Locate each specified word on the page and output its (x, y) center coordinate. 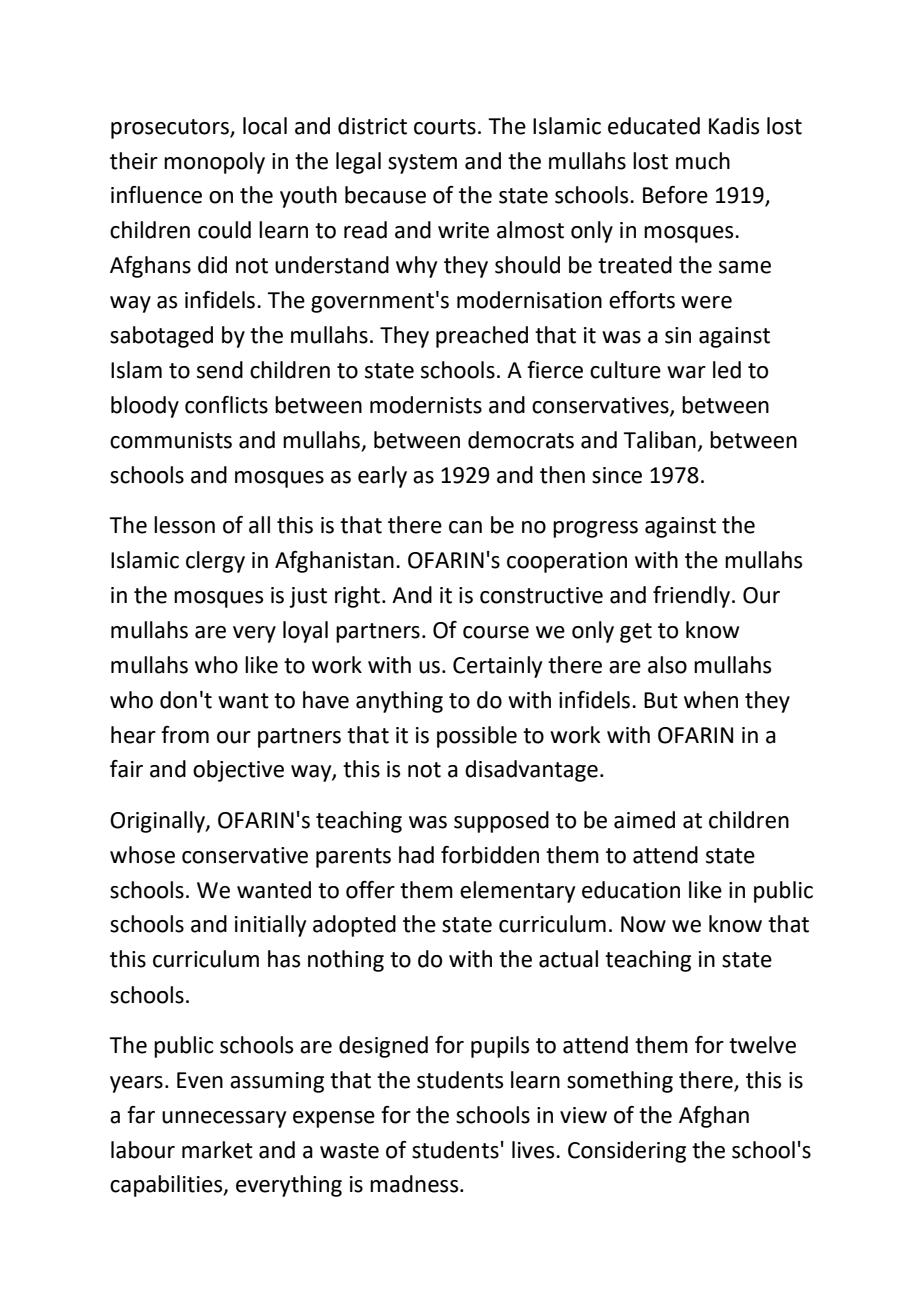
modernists (426, 405)
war (686, 372)
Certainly (497, 667)
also (667, 665)
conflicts (226, 405)
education (631, 890)
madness (415, 1184)
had (416, 855)
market (217, 1150)
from (185, 735)
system (422, 164)
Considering (627, 1152)
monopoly (214, 163)
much (703, 161)
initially (270, 926)
